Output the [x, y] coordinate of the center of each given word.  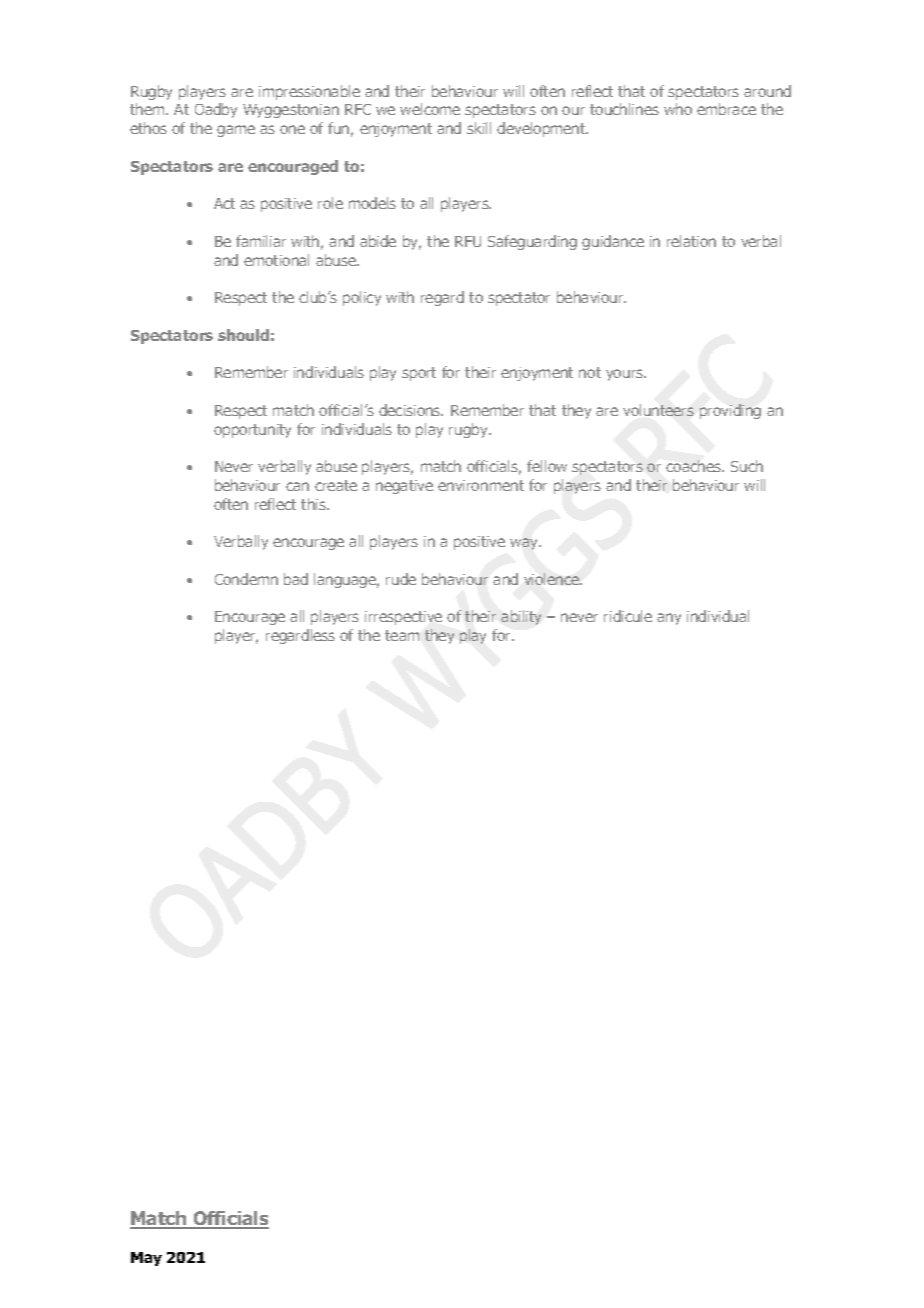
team [402, 635]
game [236, 131]
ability [521, 617]
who [678, 109]
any [669, 619]
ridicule [628, 616]
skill [479, 128]
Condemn [246, 579]
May [146, 1259]
